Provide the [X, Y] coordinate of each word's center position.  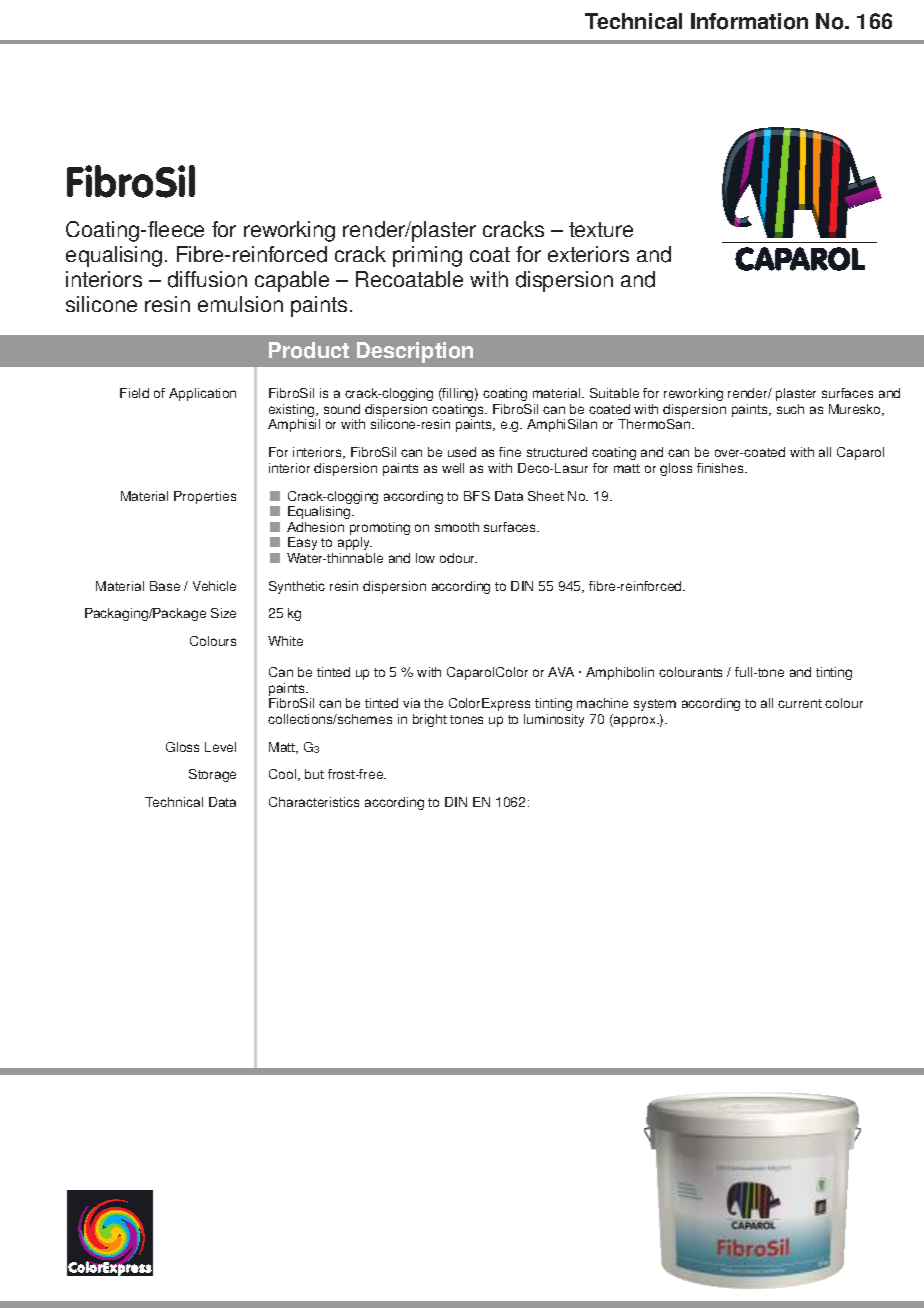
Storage [212, 775]
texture [601, 229]
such [790, 409]
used [462, 452]
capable [292, 281]
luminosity [554, 720]
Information [749, 21]
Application [202, 394]
